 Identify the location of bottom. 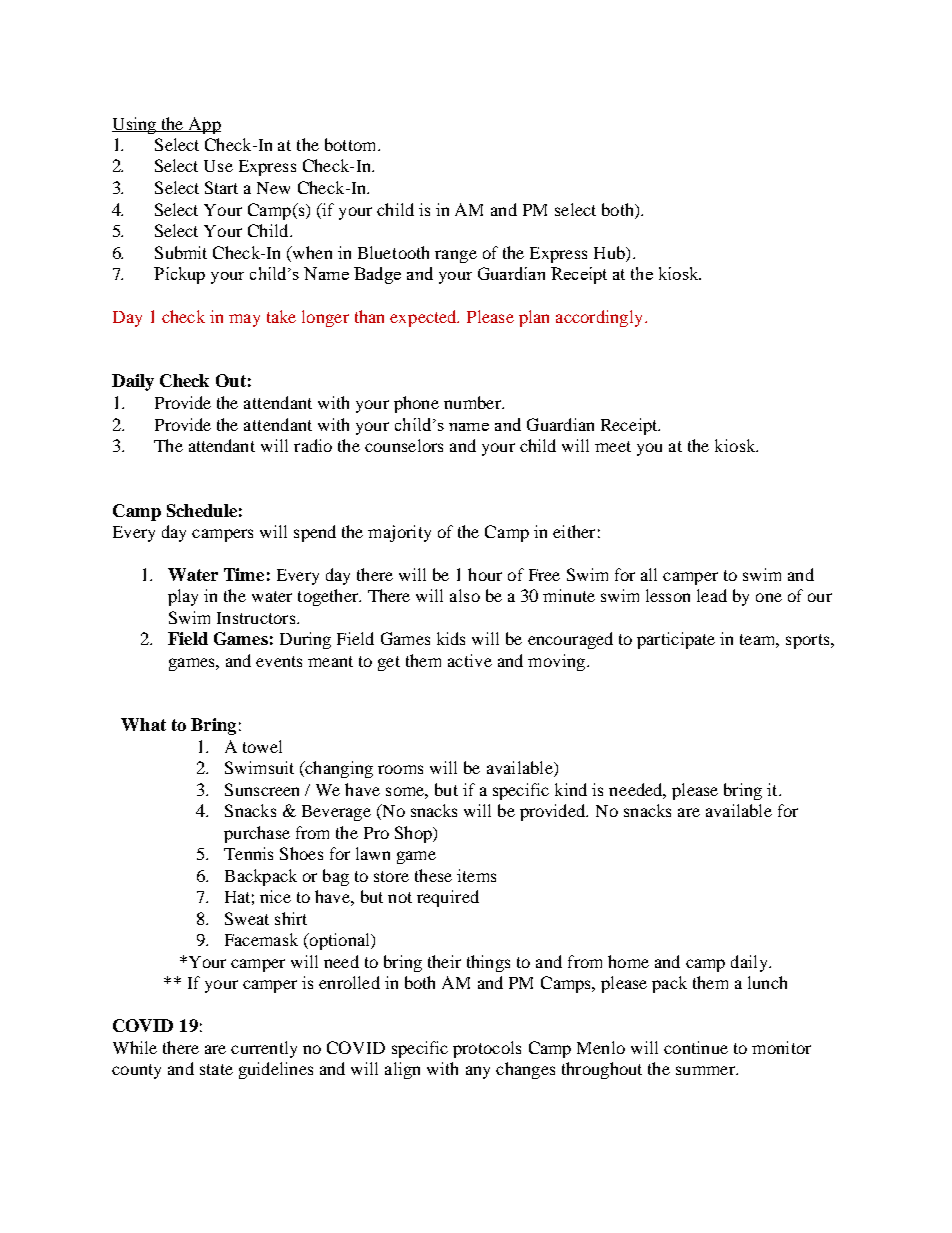
(352, 144).
